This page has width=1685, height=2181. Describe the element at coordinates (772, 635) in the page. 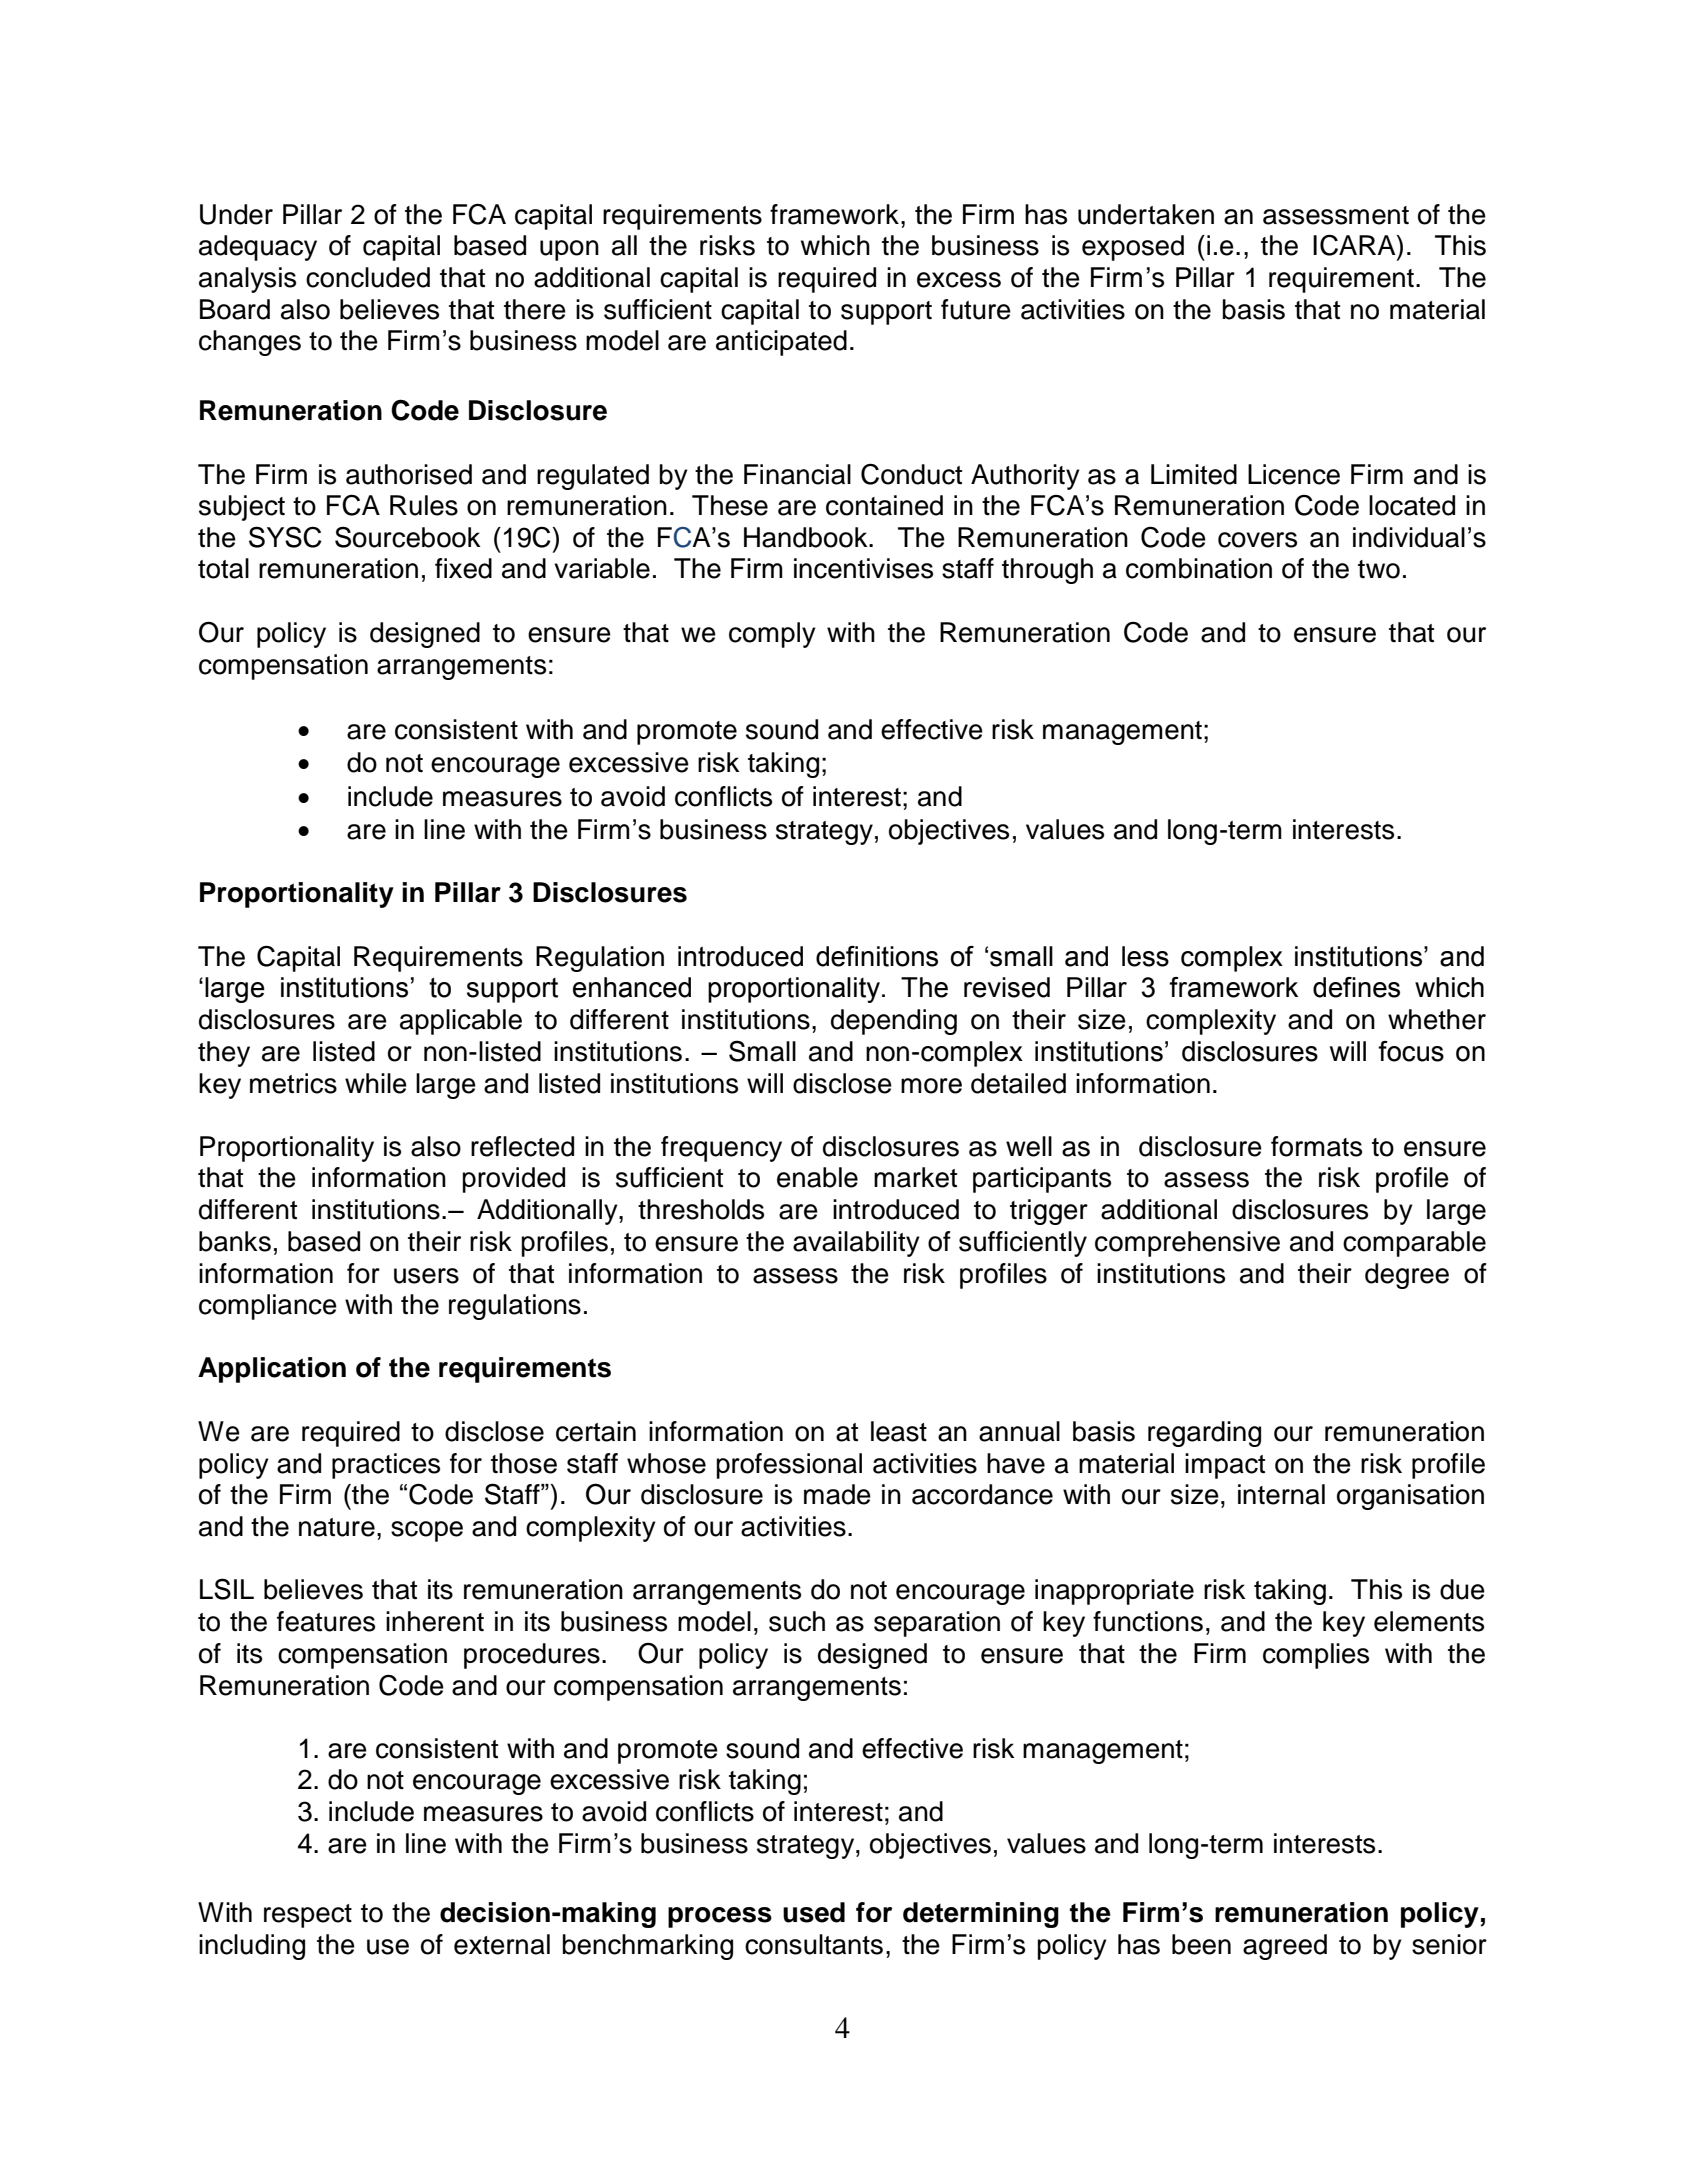

I see `comply` at that location.
